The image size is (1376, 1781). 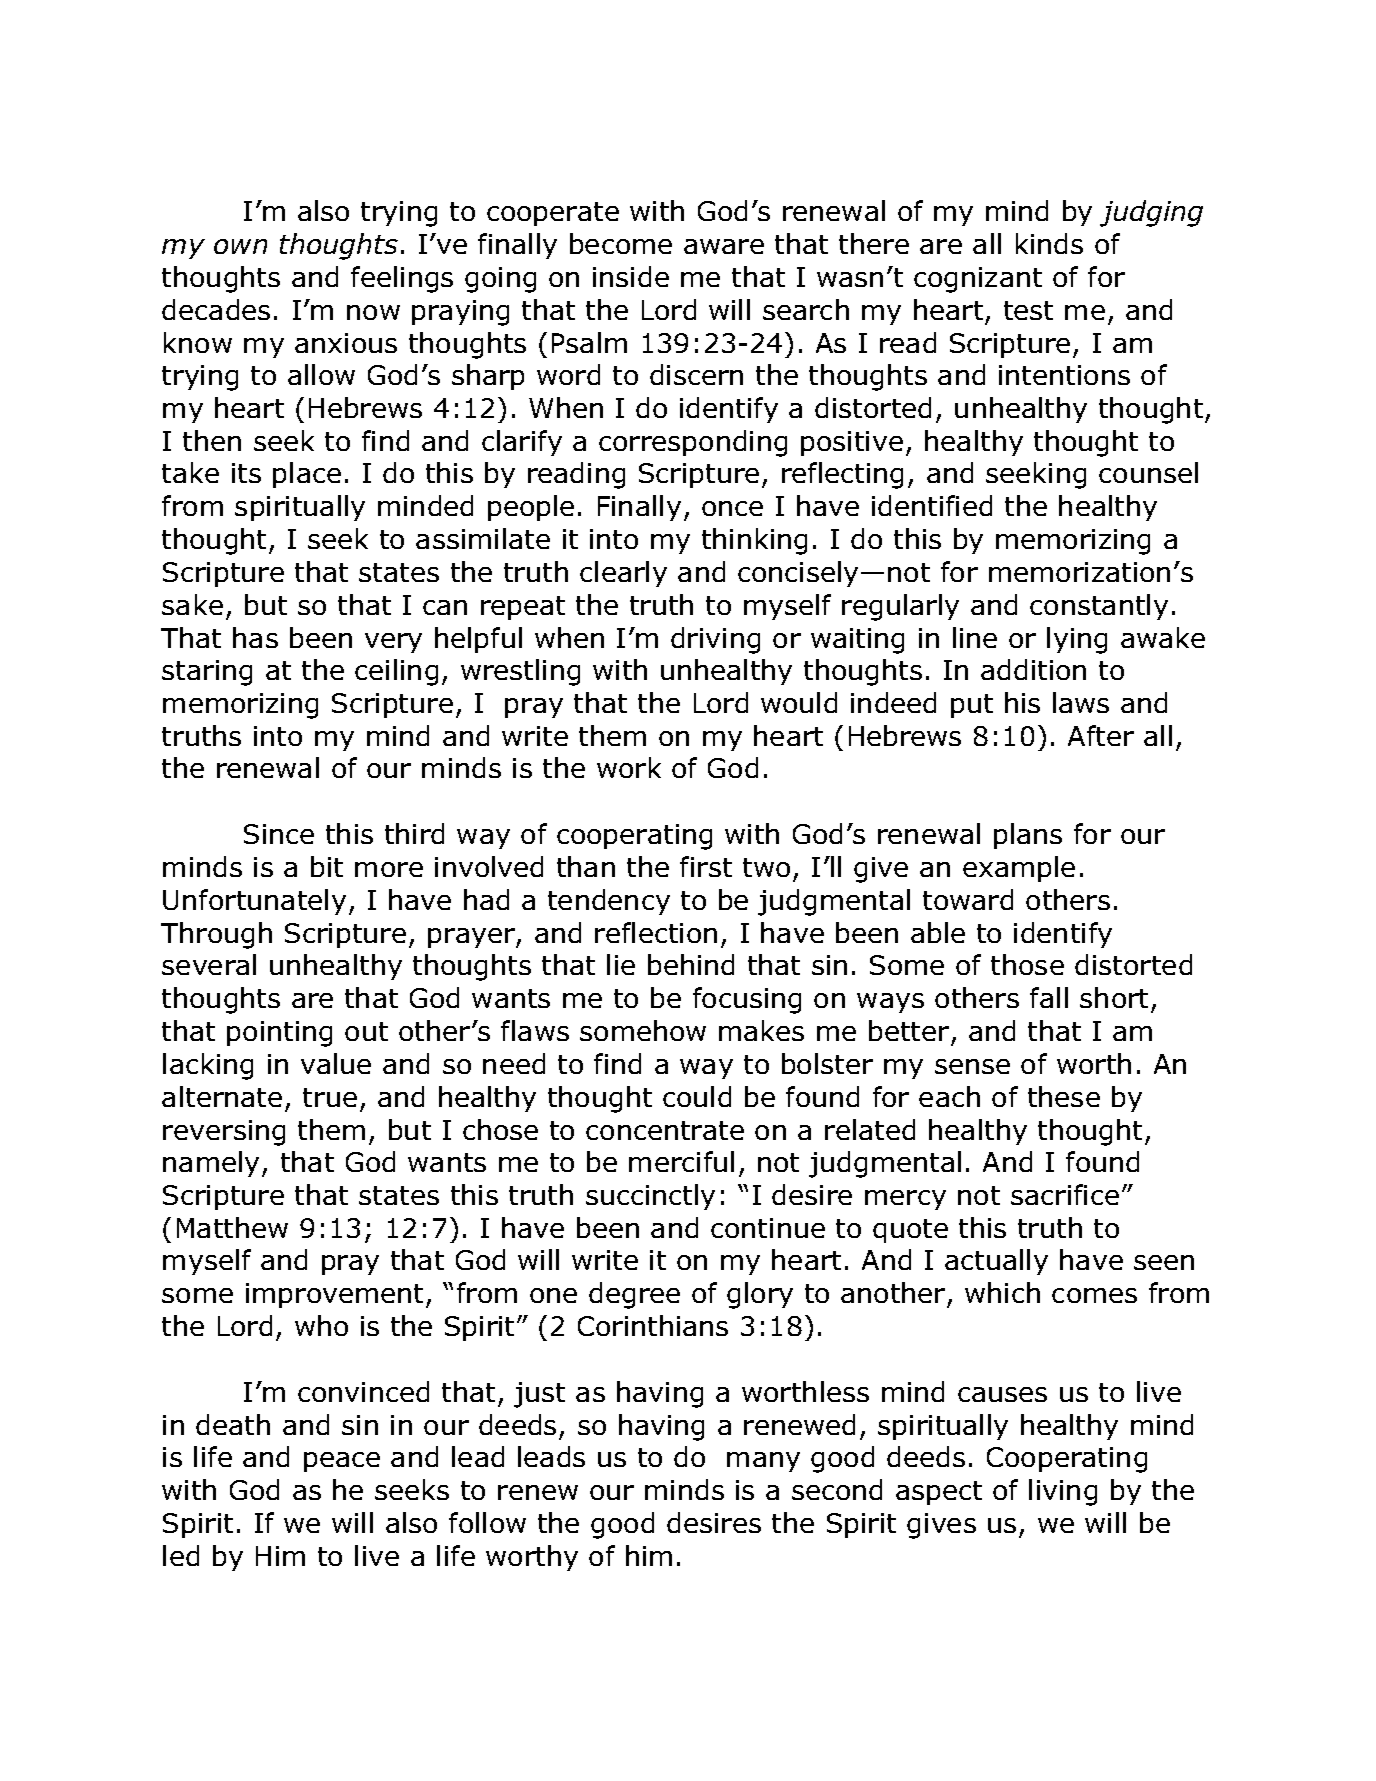 I want to click on own, so click(x=240, y=246).
